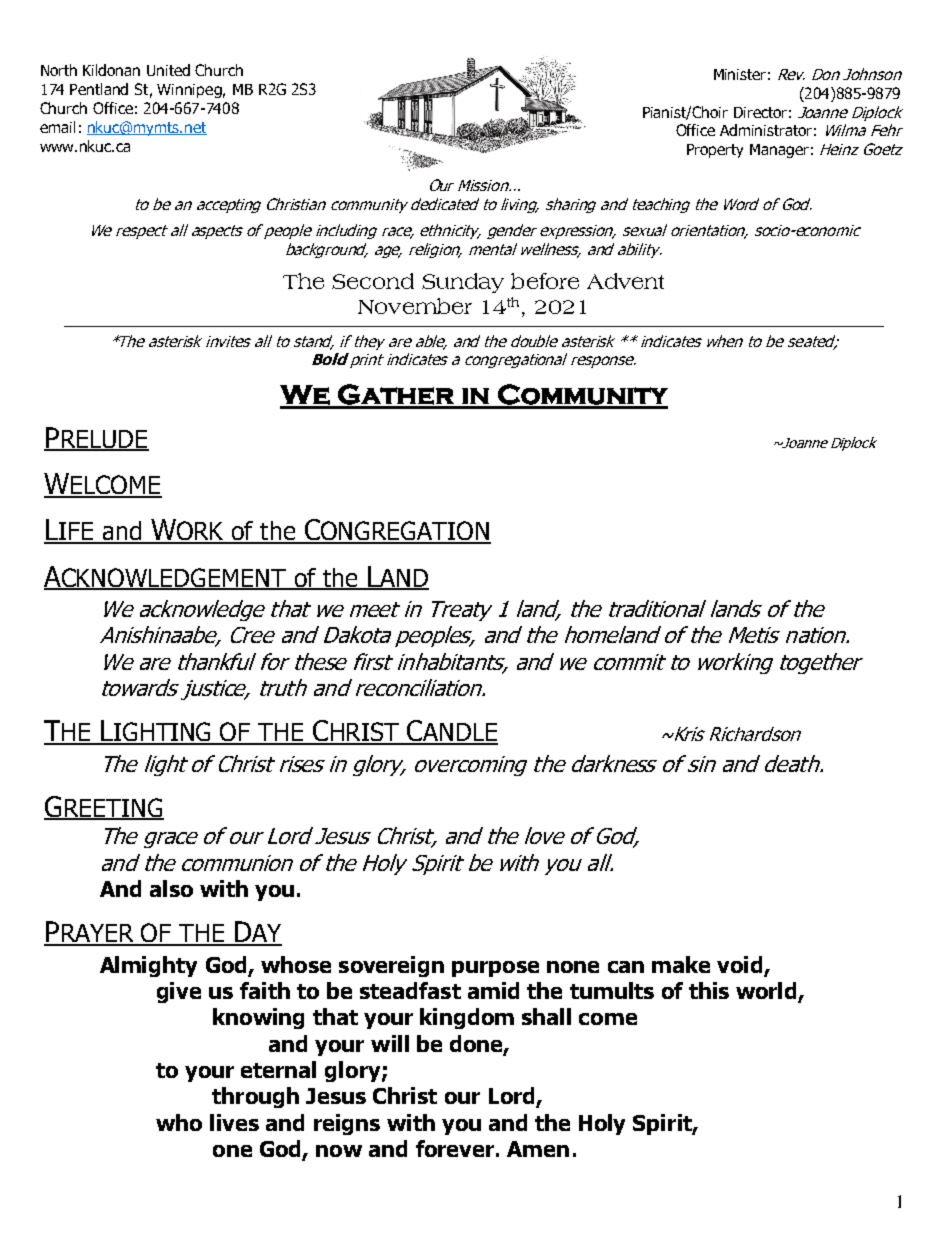 The image size is (952, 1233). Describe the element at coordinates (715, 151) in the screenshot. I see `Property` at that location.
